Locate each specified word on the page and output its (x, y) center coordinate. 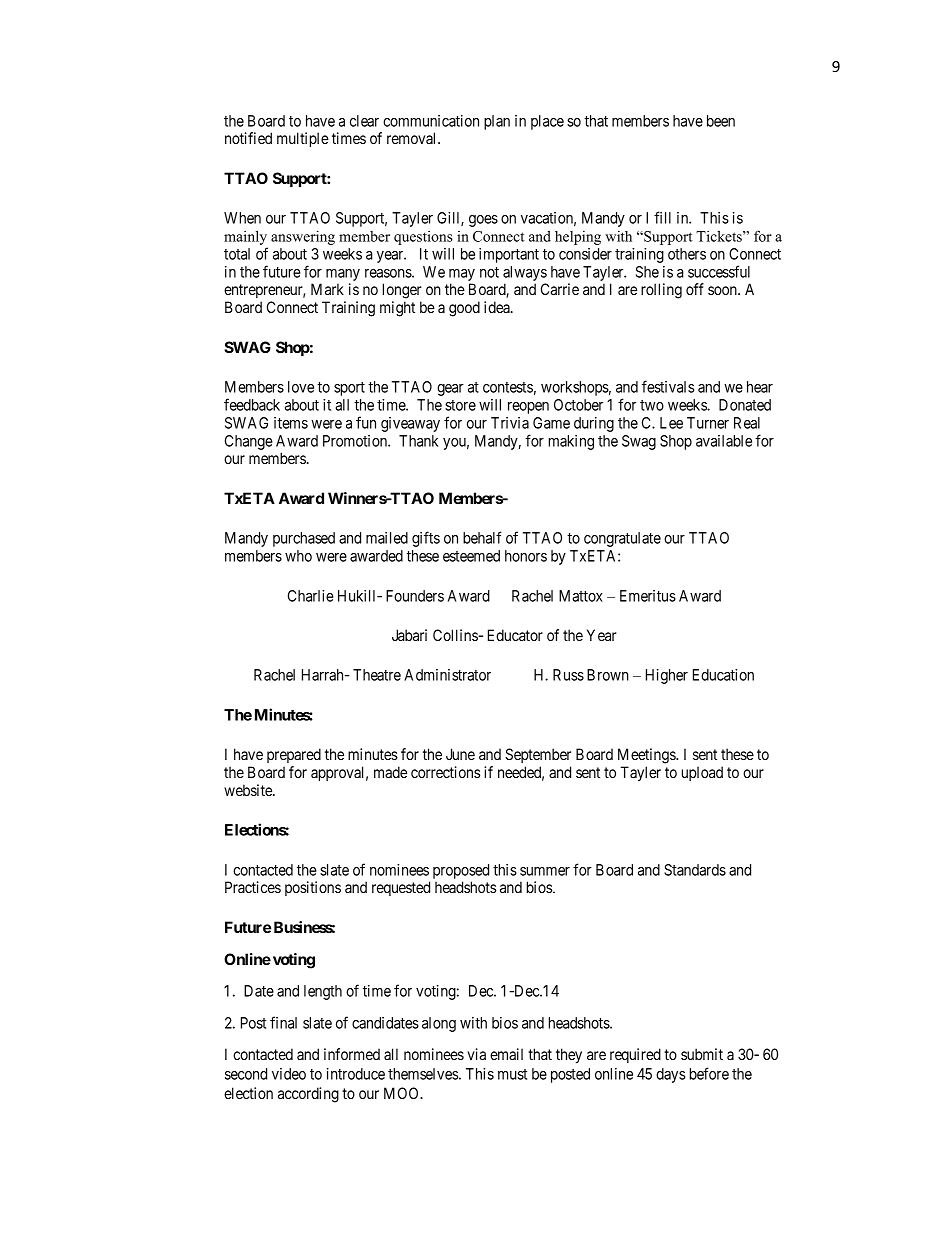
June (460, 754)
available (724, 441)
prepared (294, 755)
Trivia (510, 423)
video (289, 1074)
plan (497, 122)
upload (702, 773)
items (291, 423)
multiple (303, 139)
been (721, 121)
